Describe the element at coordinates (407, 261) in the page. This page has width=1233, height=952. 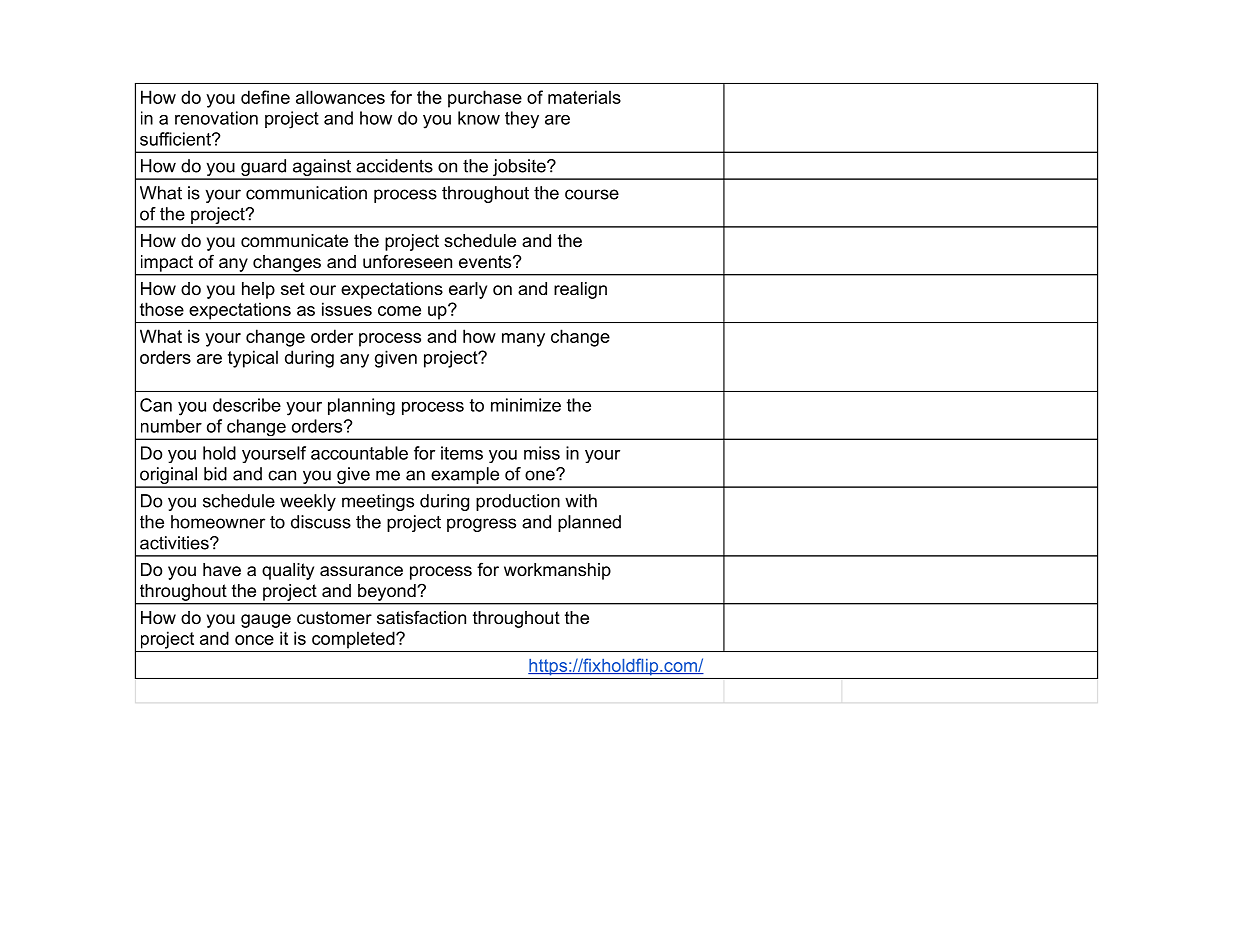
I see `unforeseen` at that location.
